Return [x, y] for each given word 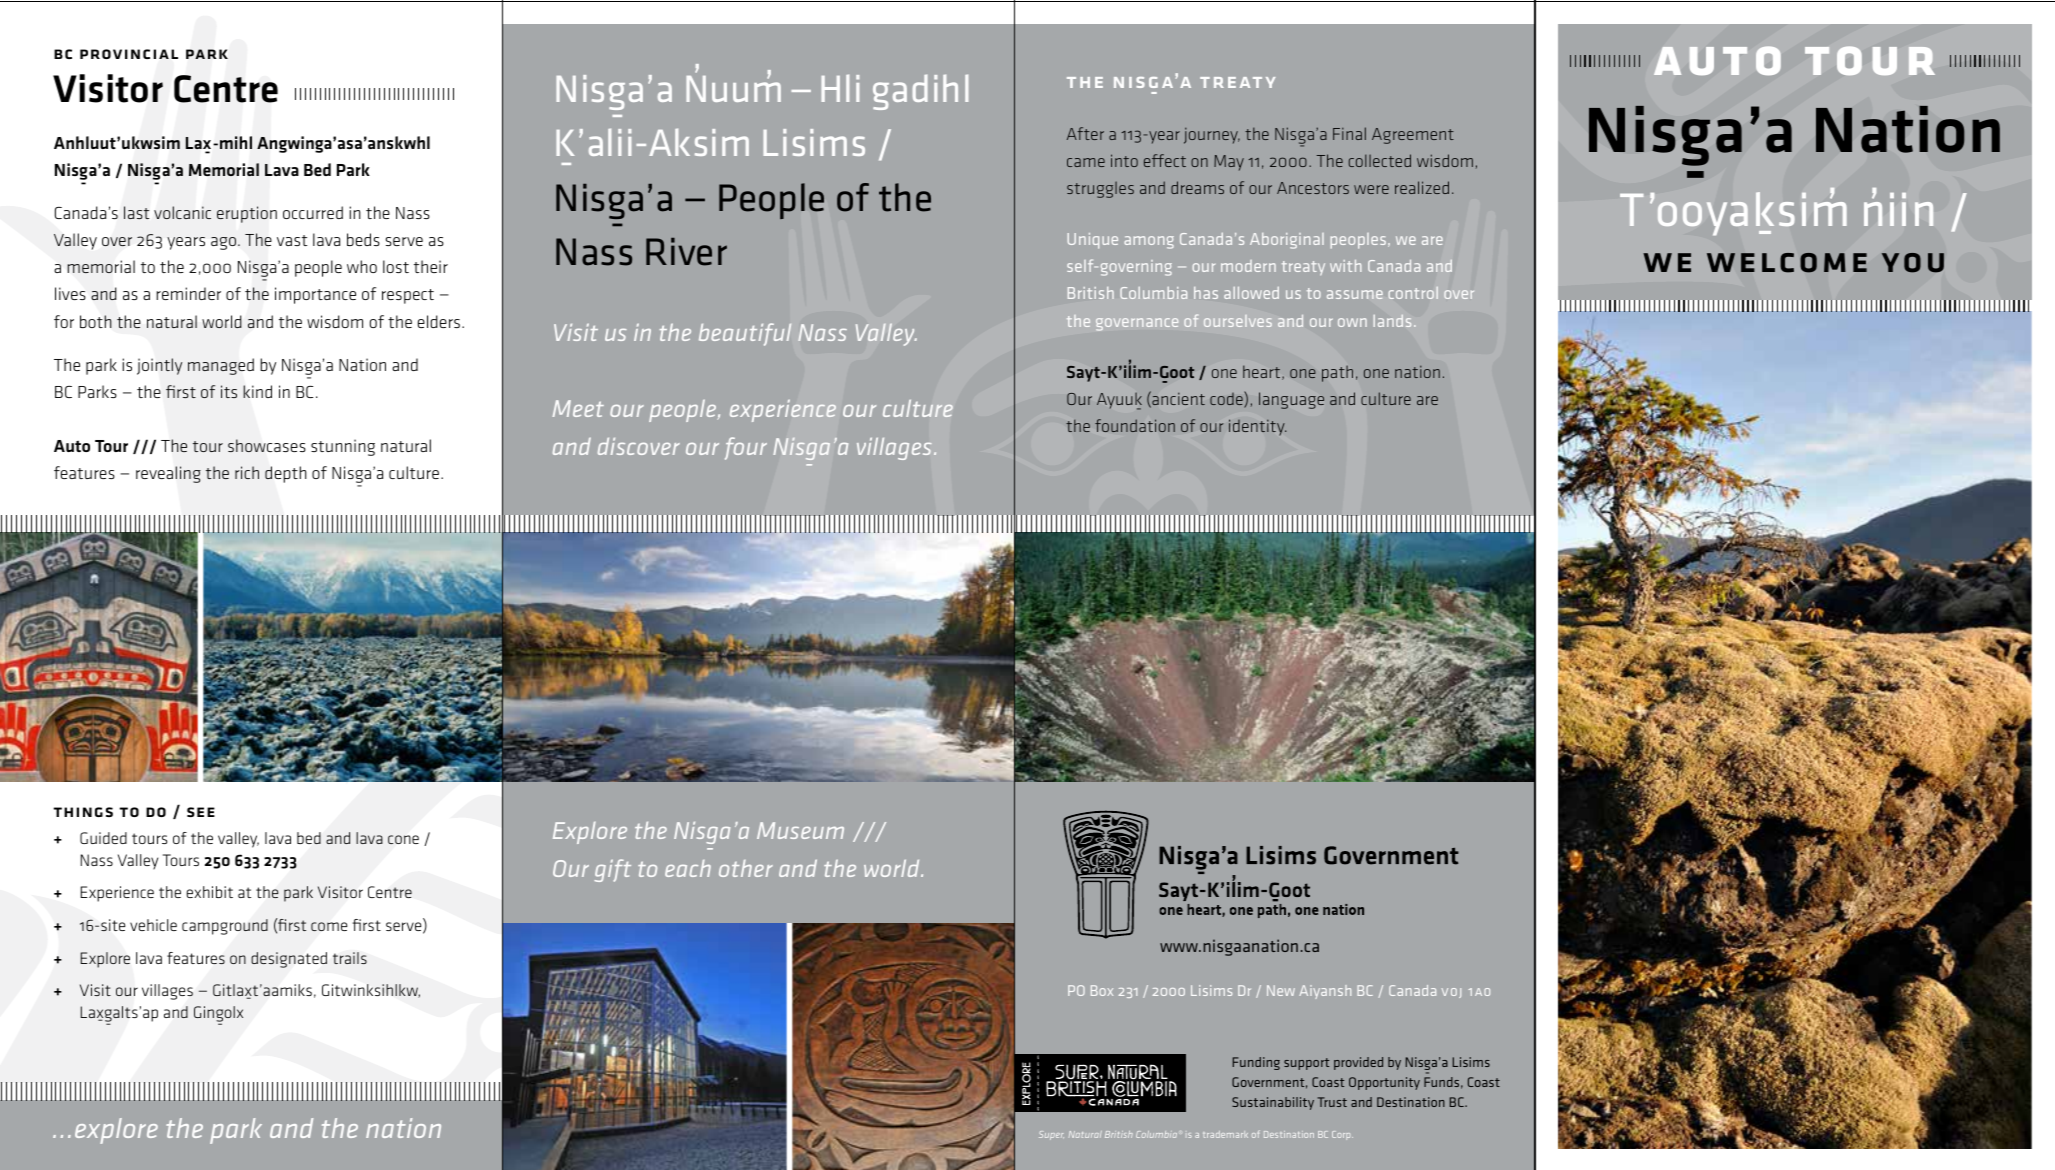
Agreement [1413, 136]
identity [1258, 427]
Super [1051, 1135]
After [1085, 133]
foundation [1135, 425]
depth [286, 474]
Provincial [129, 54]
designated [289, 960]
